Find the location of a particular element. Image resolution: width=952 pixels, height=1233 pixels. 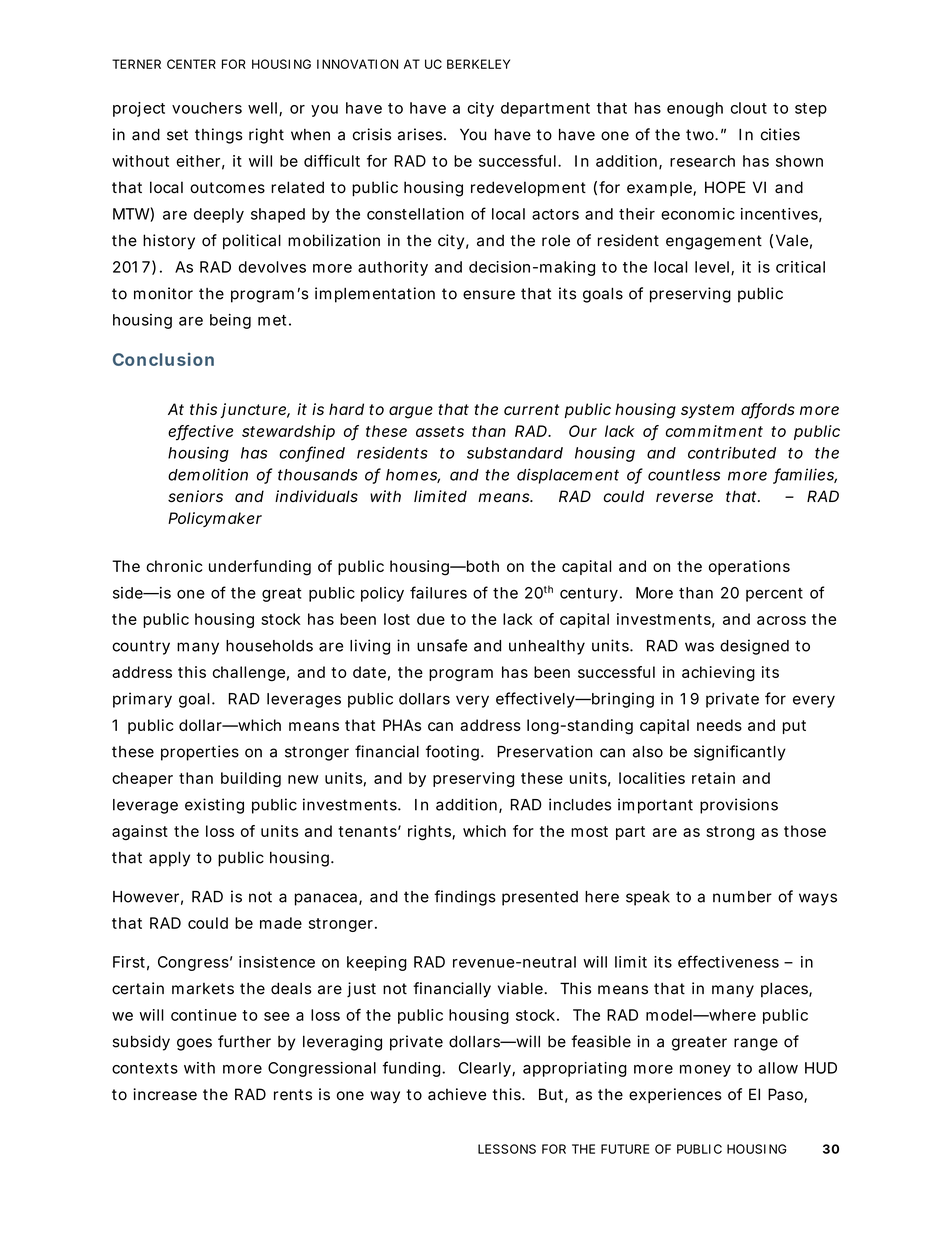

footing is located at coordinates (452, 753).
